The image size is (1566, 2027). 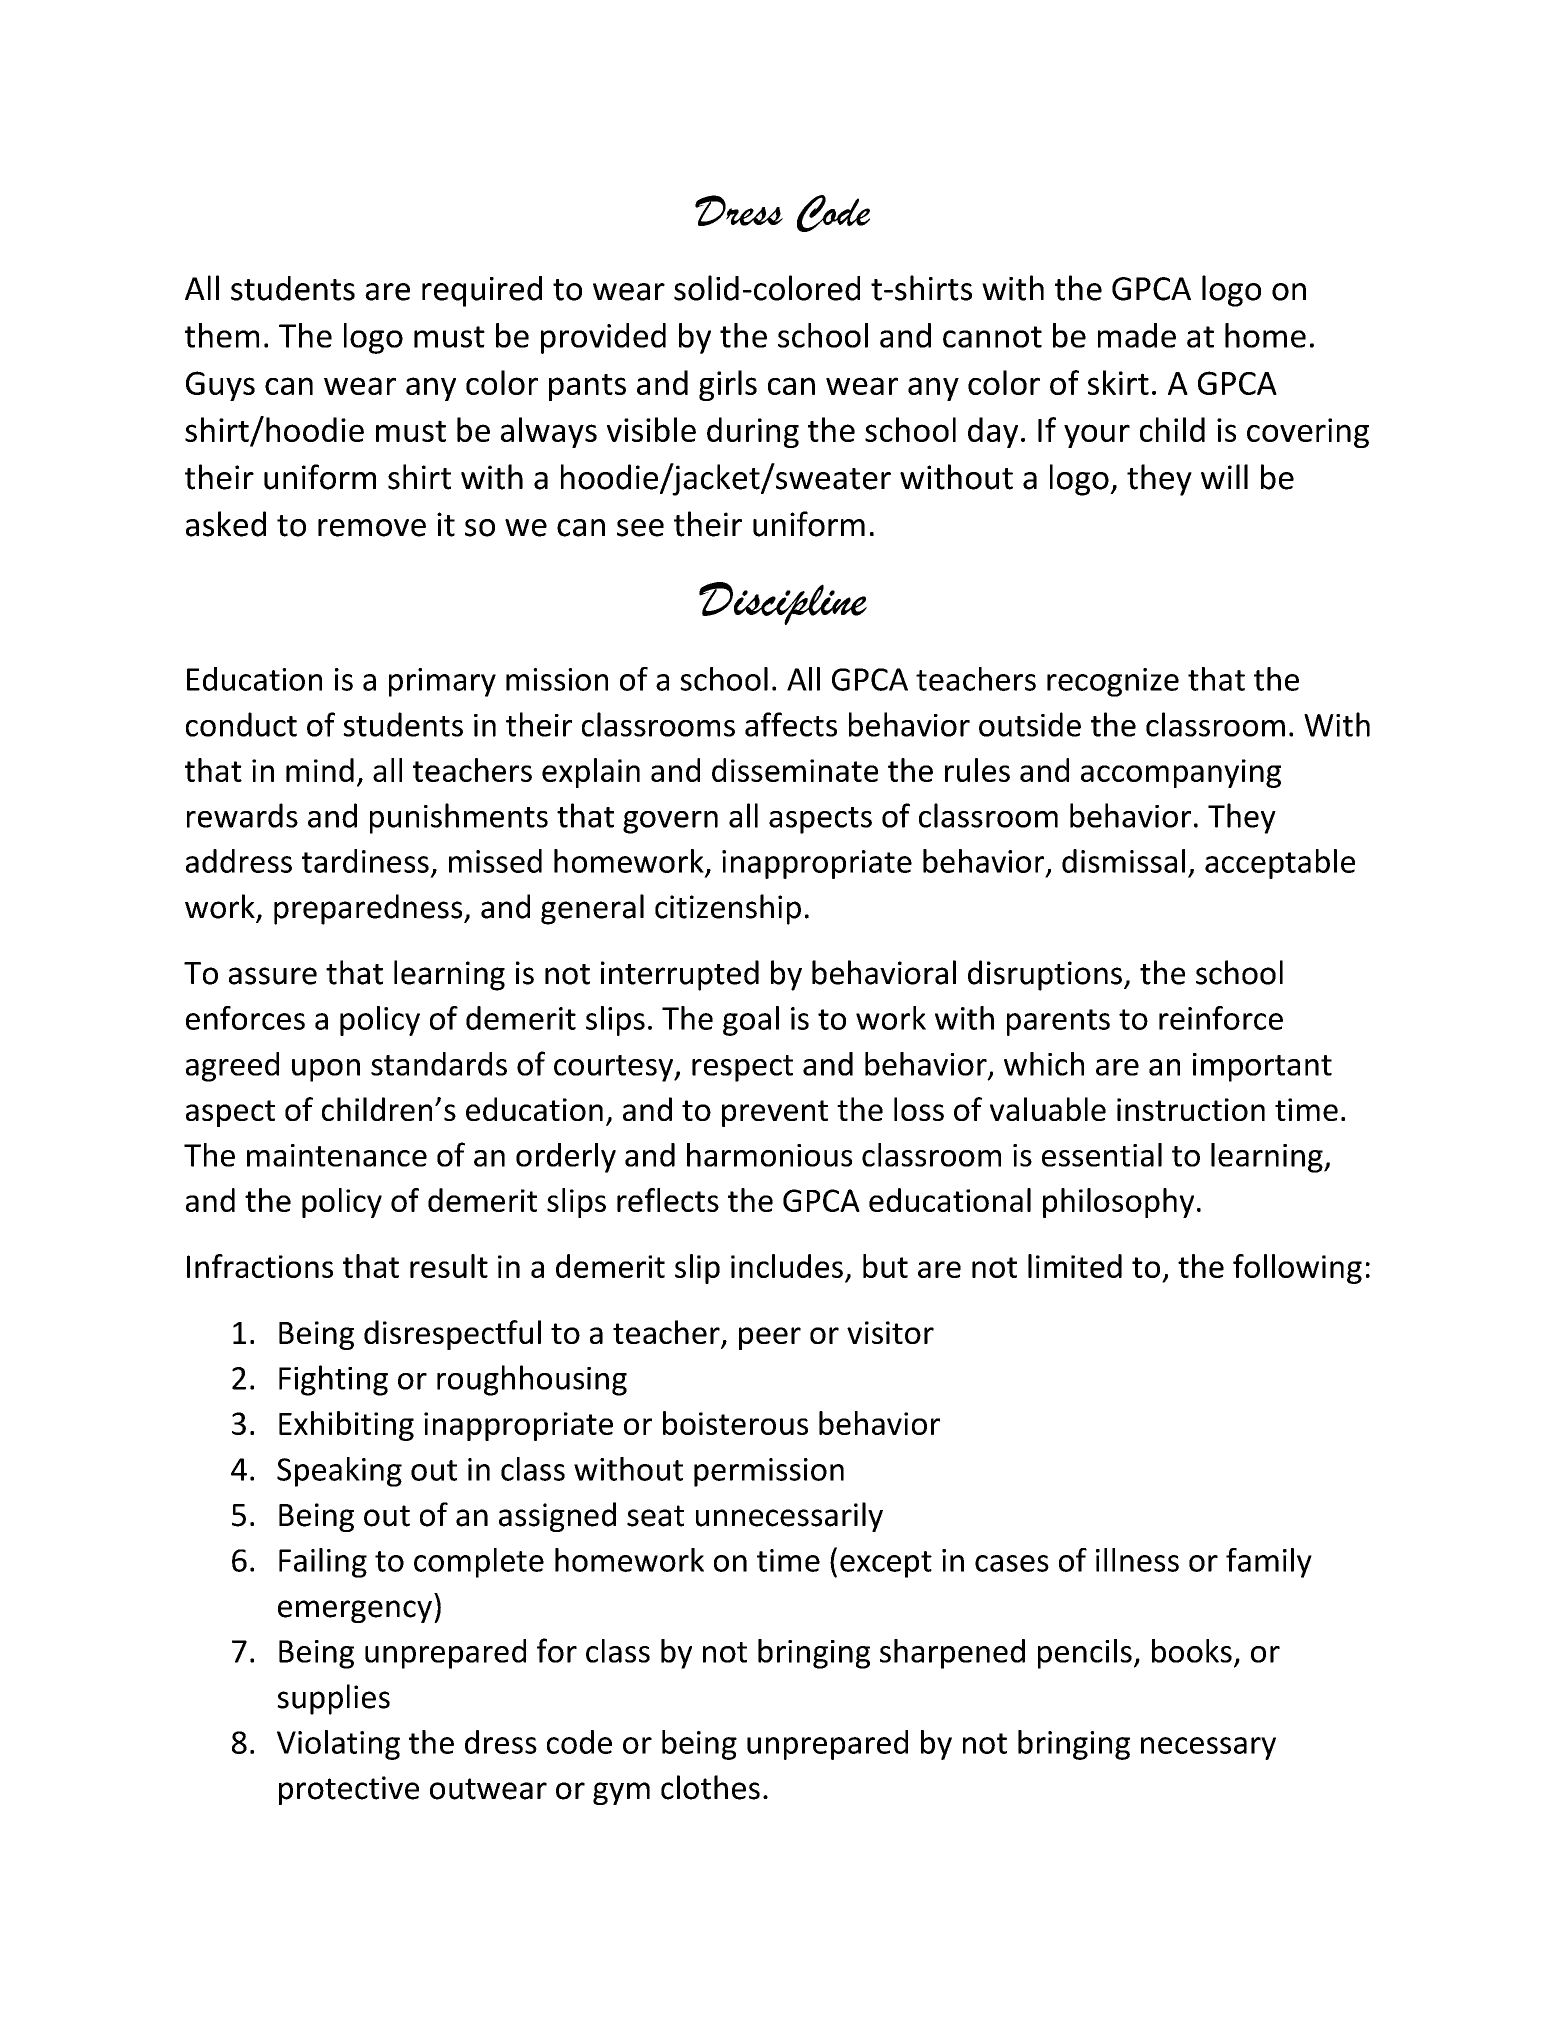 I want to click on Violating, so click(x=338, y=1745).
